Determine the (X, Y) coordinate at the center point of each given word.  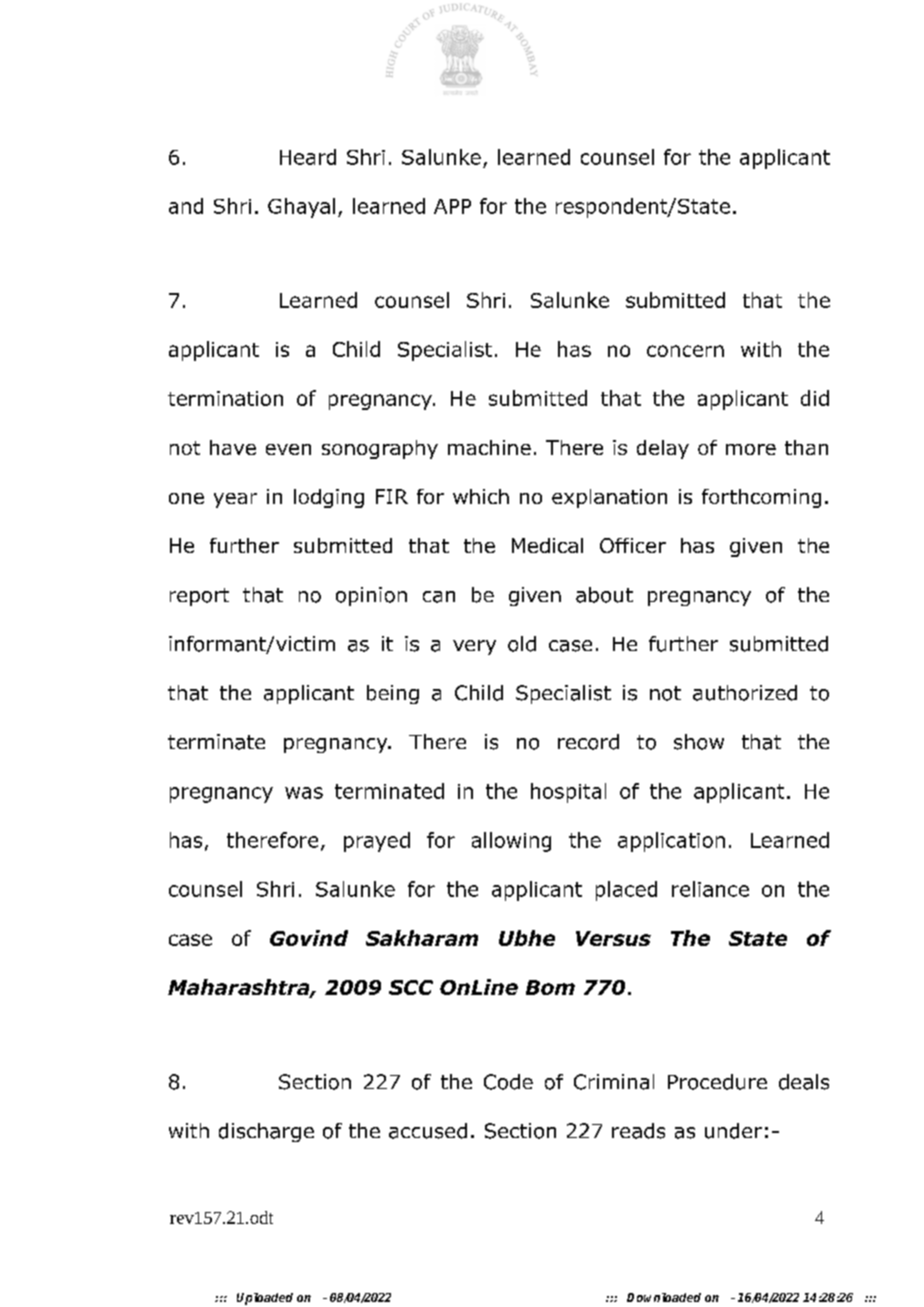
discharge (266, 1132)
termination (225, 398)
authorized (745, 693)
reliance (710, 889)
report (199, 597)
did (815, 398)
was (304, 793)
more (751, 449)
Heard (308, 157)
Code (508, 1082)
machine (489, 447)
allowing (511, 842)
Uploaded (265, 1299)
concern (685, 351)
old (522, 644)
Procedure (717, 1082)
